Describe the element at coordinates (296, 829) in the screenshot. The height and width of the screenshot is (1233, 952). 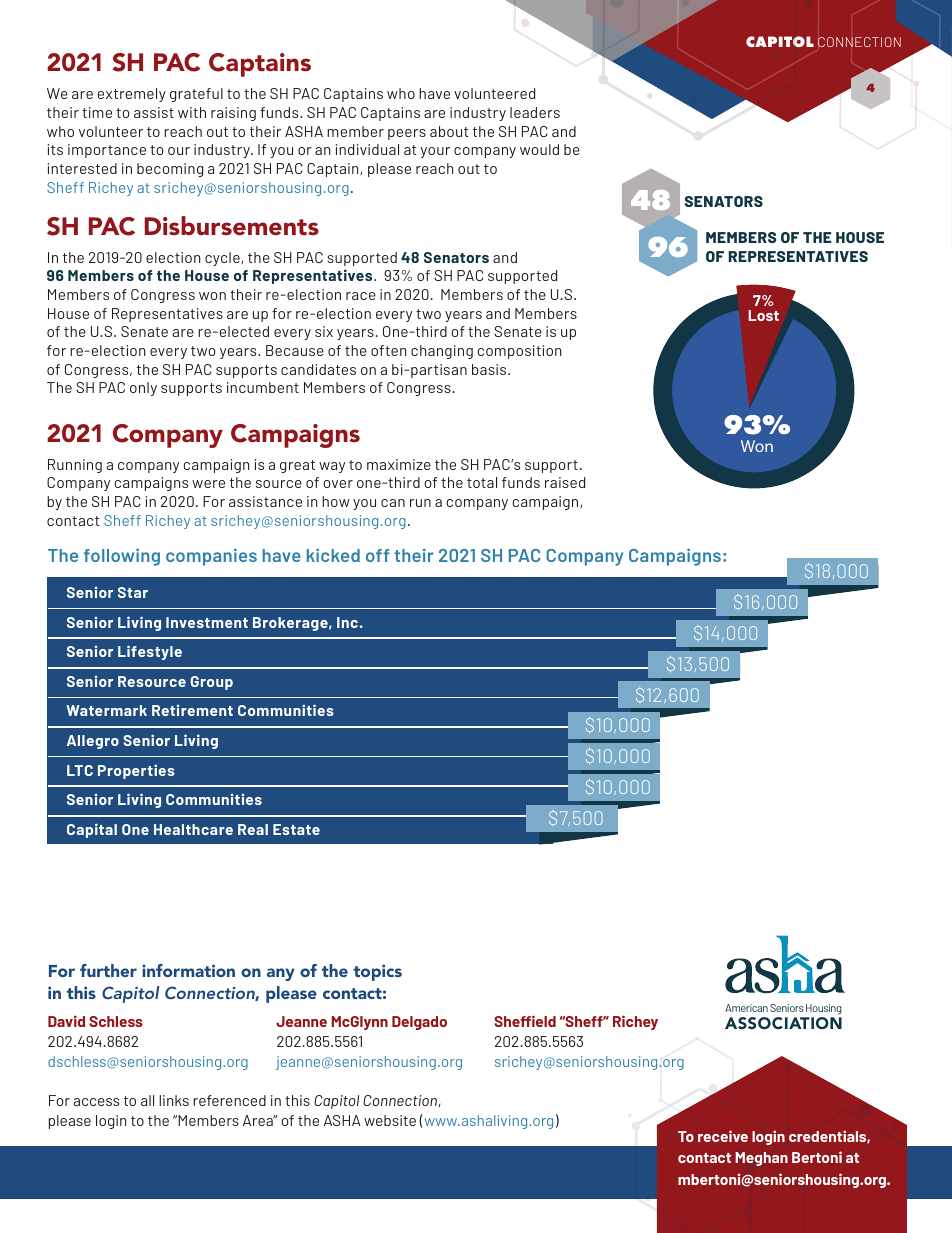
I see `Estate` at that location.
